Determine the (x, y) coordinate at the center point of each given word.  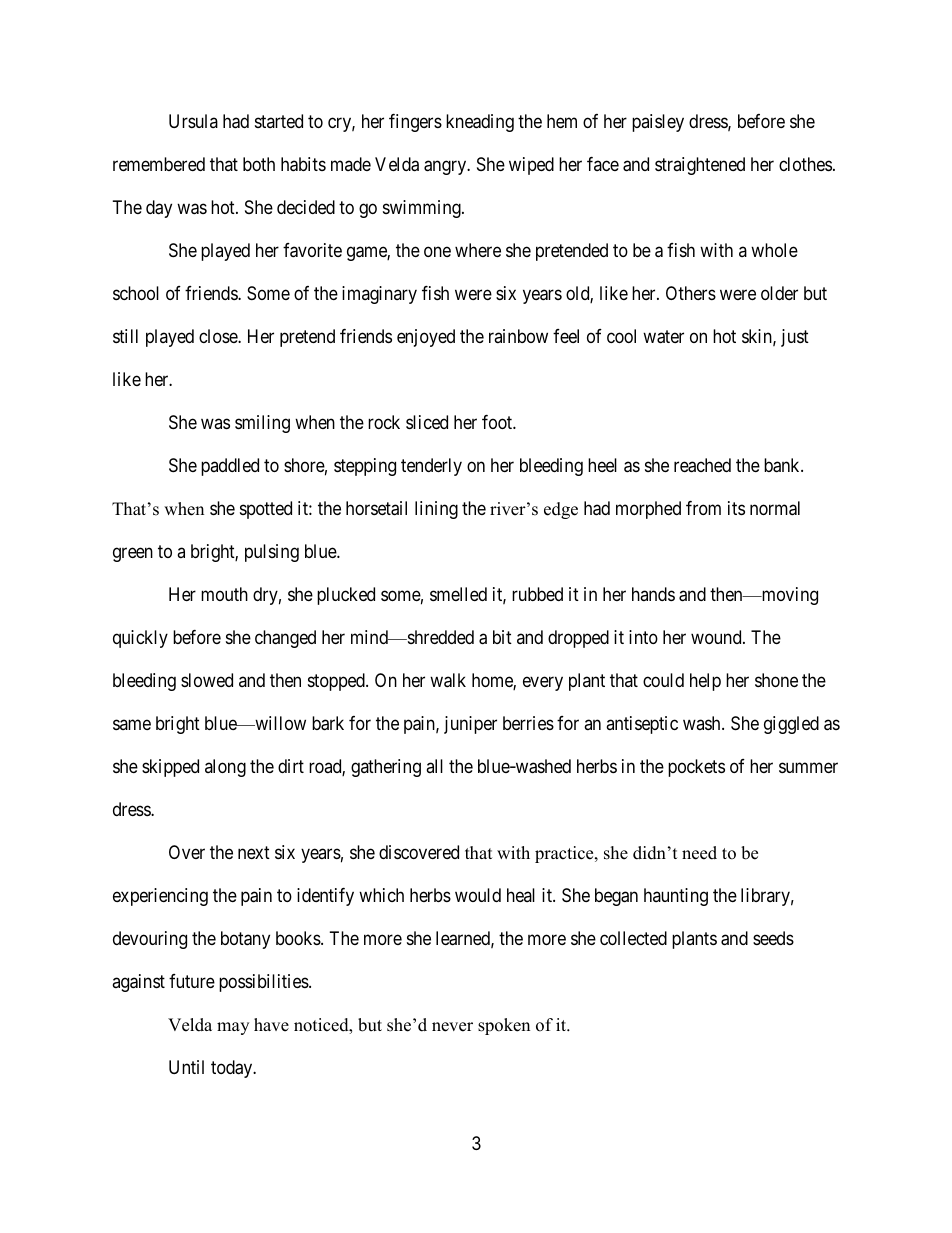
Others (691, 293)
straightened (700, 166)
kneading (480, 123)
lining (436, 510)
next (254, 852)
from (703, 508)
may (233, 1028)
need (699, 853)
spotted (266, 510)
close (219, 336)
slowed (207, 680)
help (705, 682)
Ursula (193, 121)
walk (448, 680)
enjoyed (426, 338)
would (478, 895)
